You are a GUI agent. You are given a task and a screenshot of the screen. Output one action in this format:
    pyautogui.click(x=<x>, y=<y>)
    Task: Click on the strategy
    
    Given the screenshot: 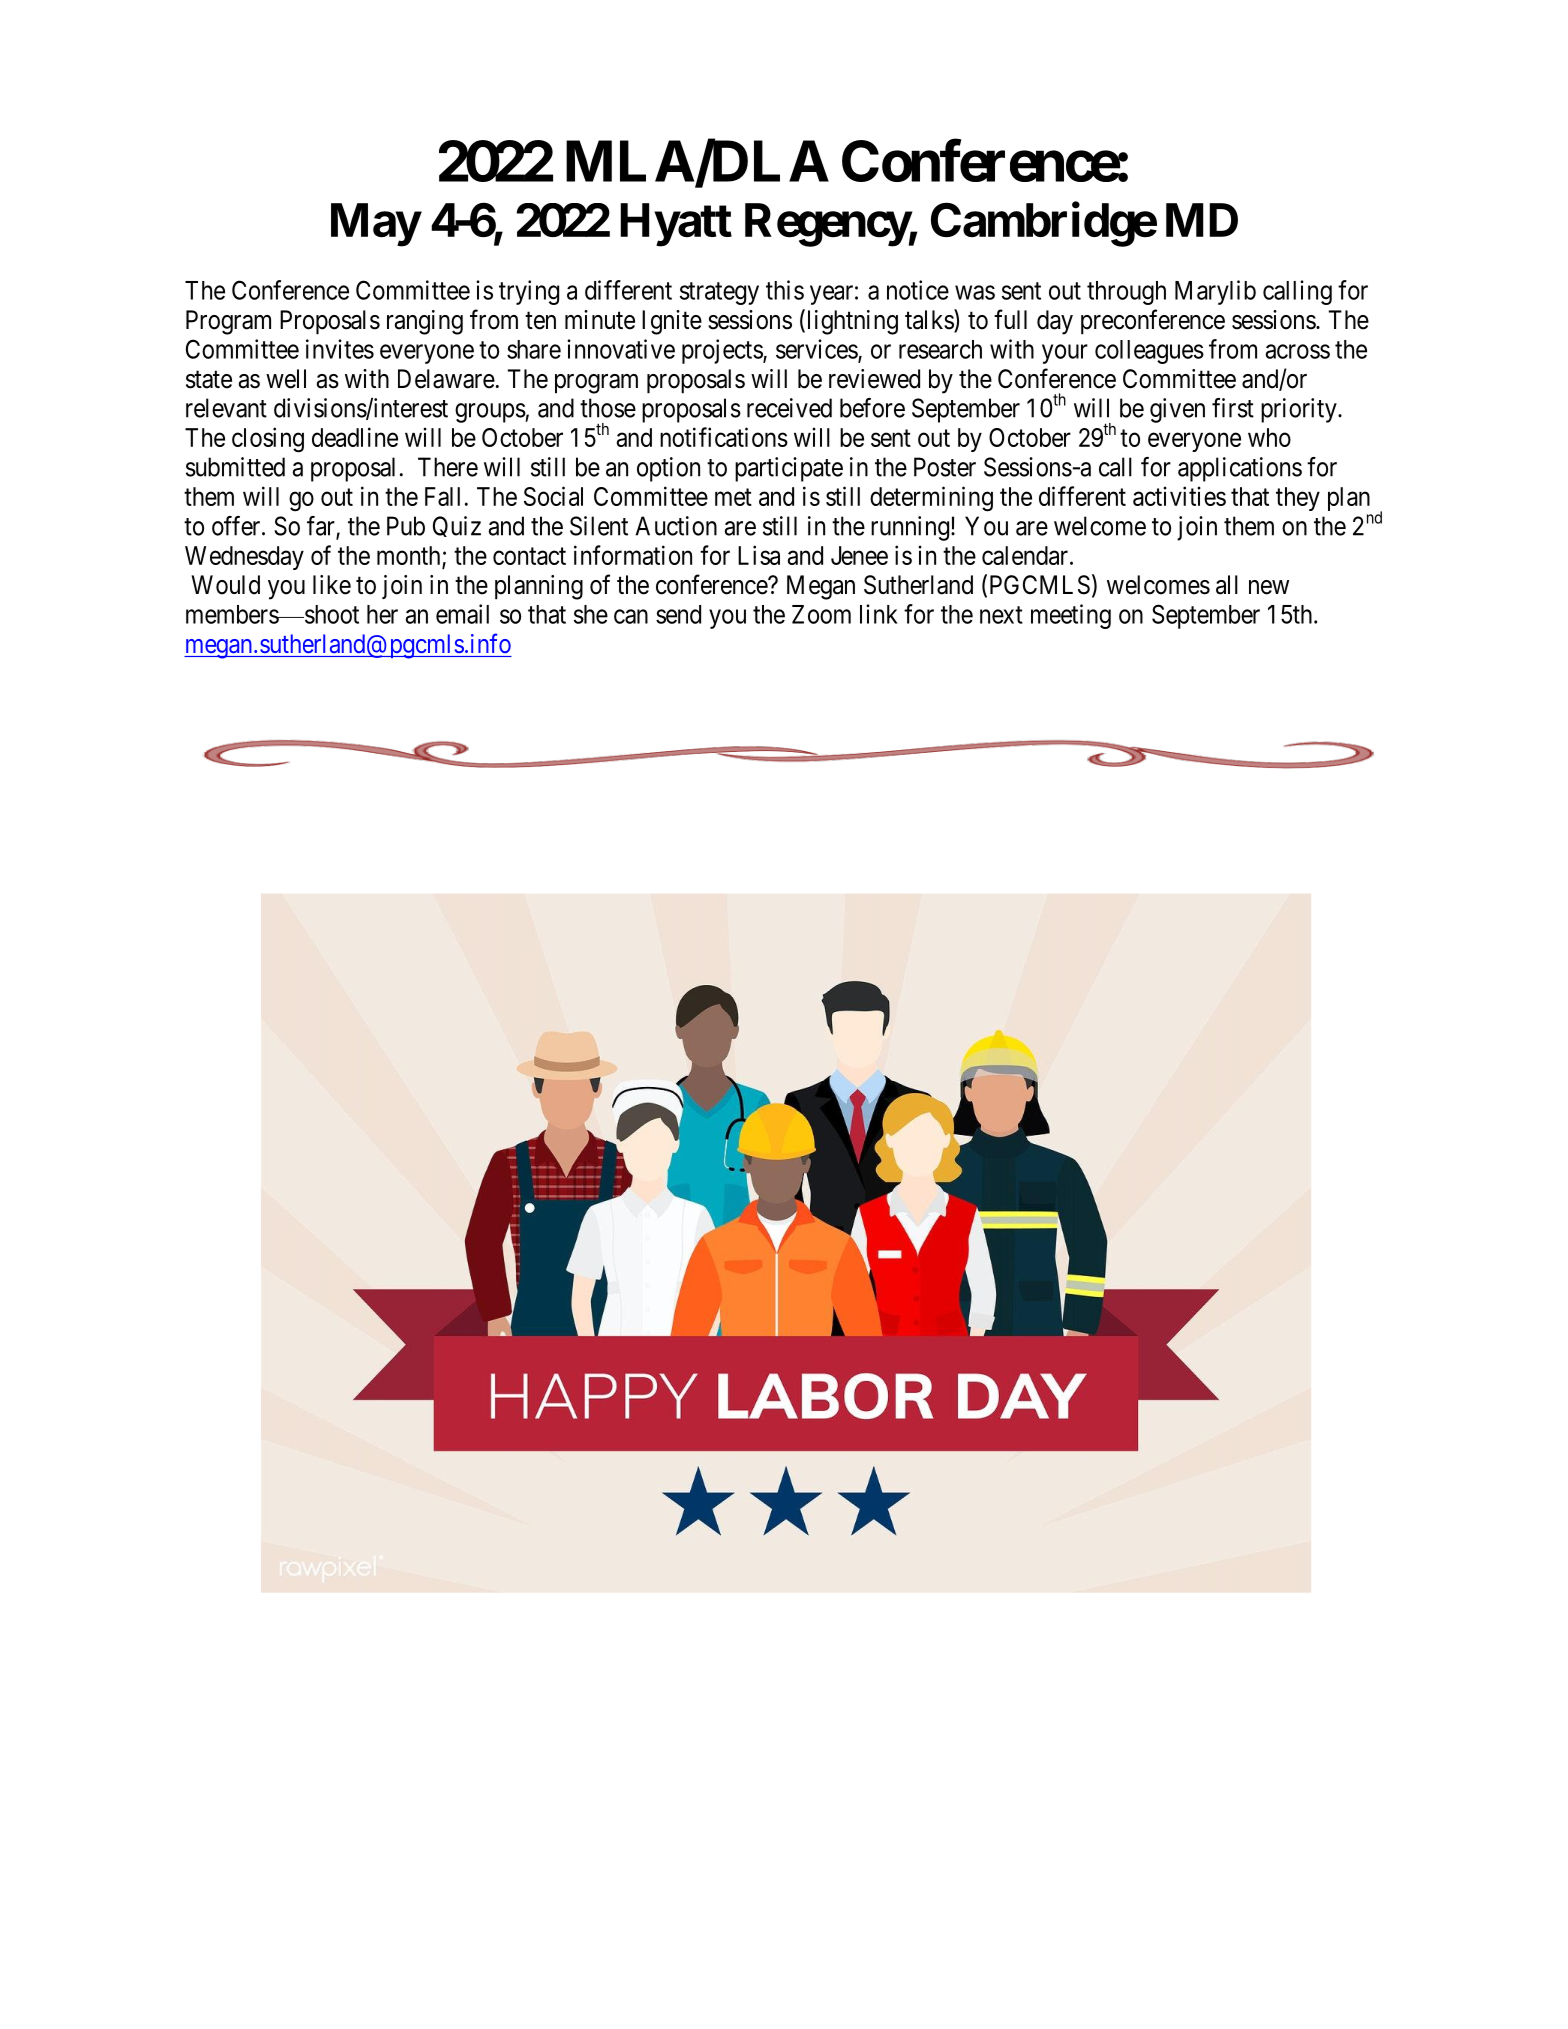 What is the action you would take?
    pyautogui.click(x=719, y=293)
